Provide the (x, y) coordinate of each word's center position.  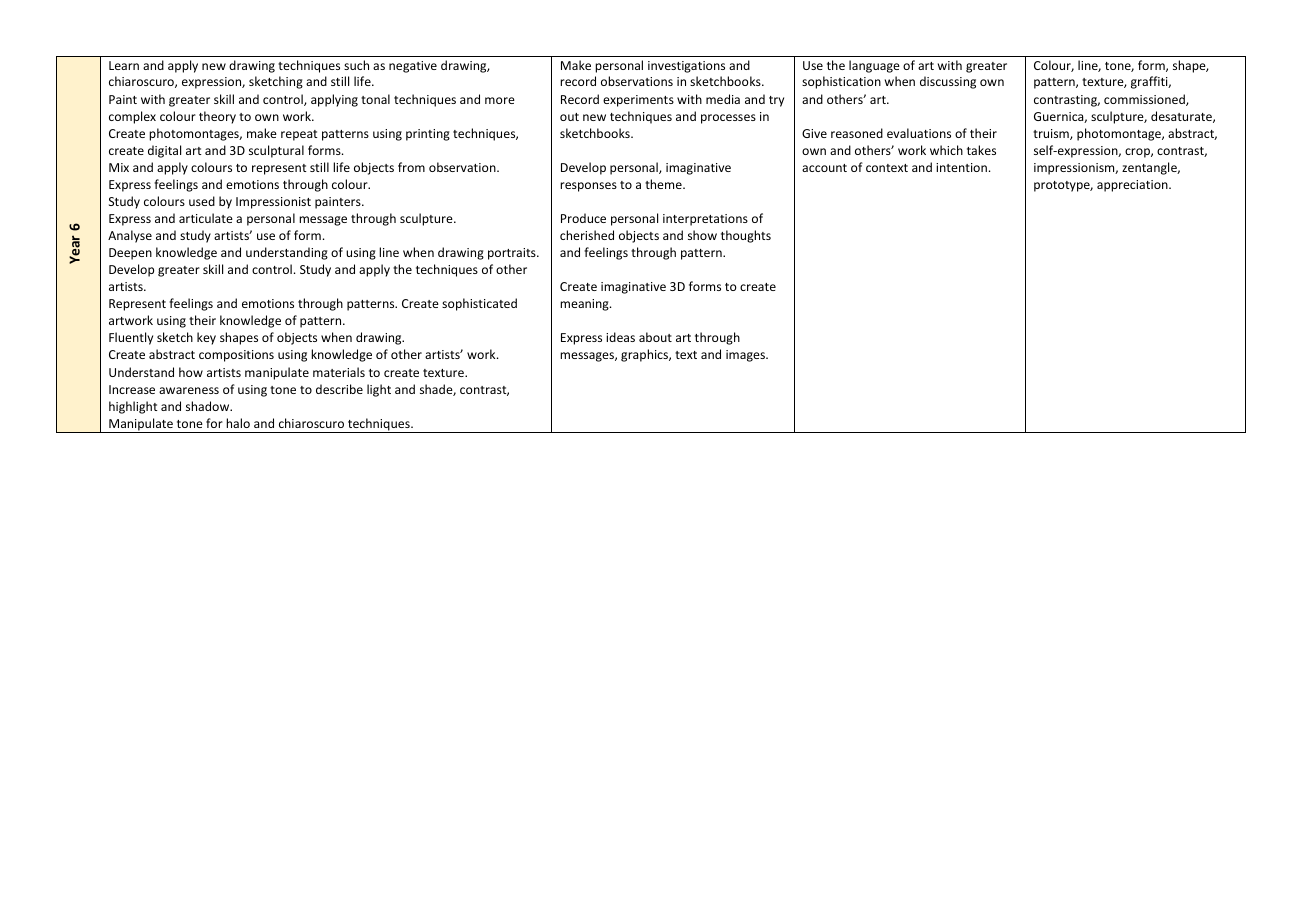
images (746, 356)
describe (339, 389)
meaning (585, 305)
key (206, 338)
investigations (686, 67)
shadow (209, 406)
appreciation (1133, 186)
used (202, 201)
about (655, 337)
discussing (948, 82)
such (356, 65)
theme (664, 184)
